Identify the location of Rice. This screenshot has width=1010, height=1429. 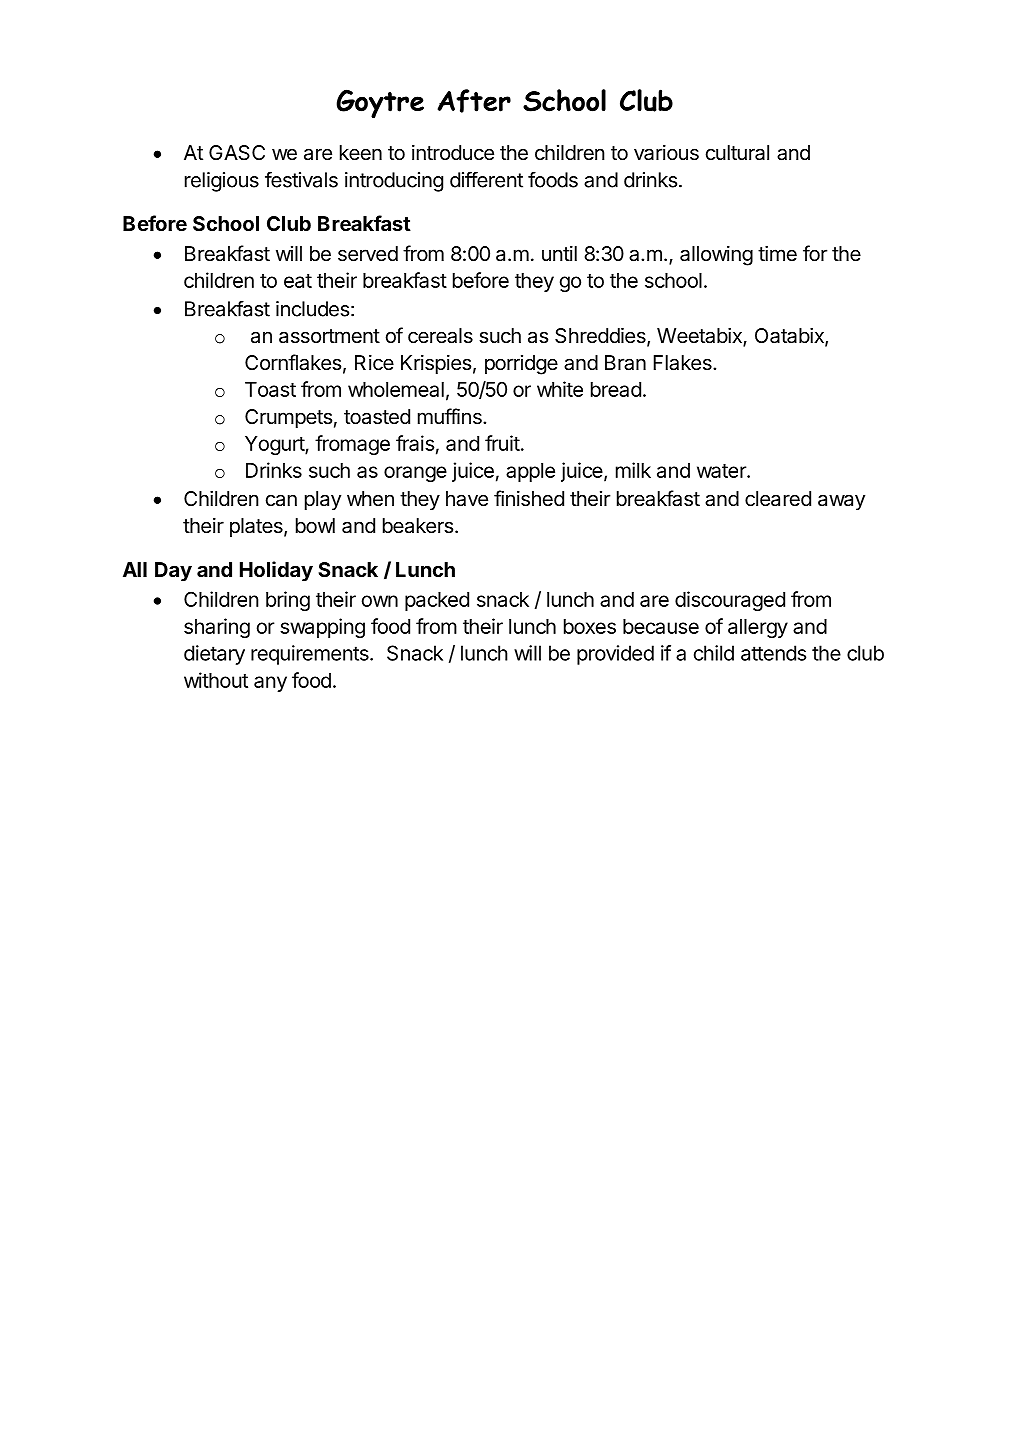
(374, 363).
